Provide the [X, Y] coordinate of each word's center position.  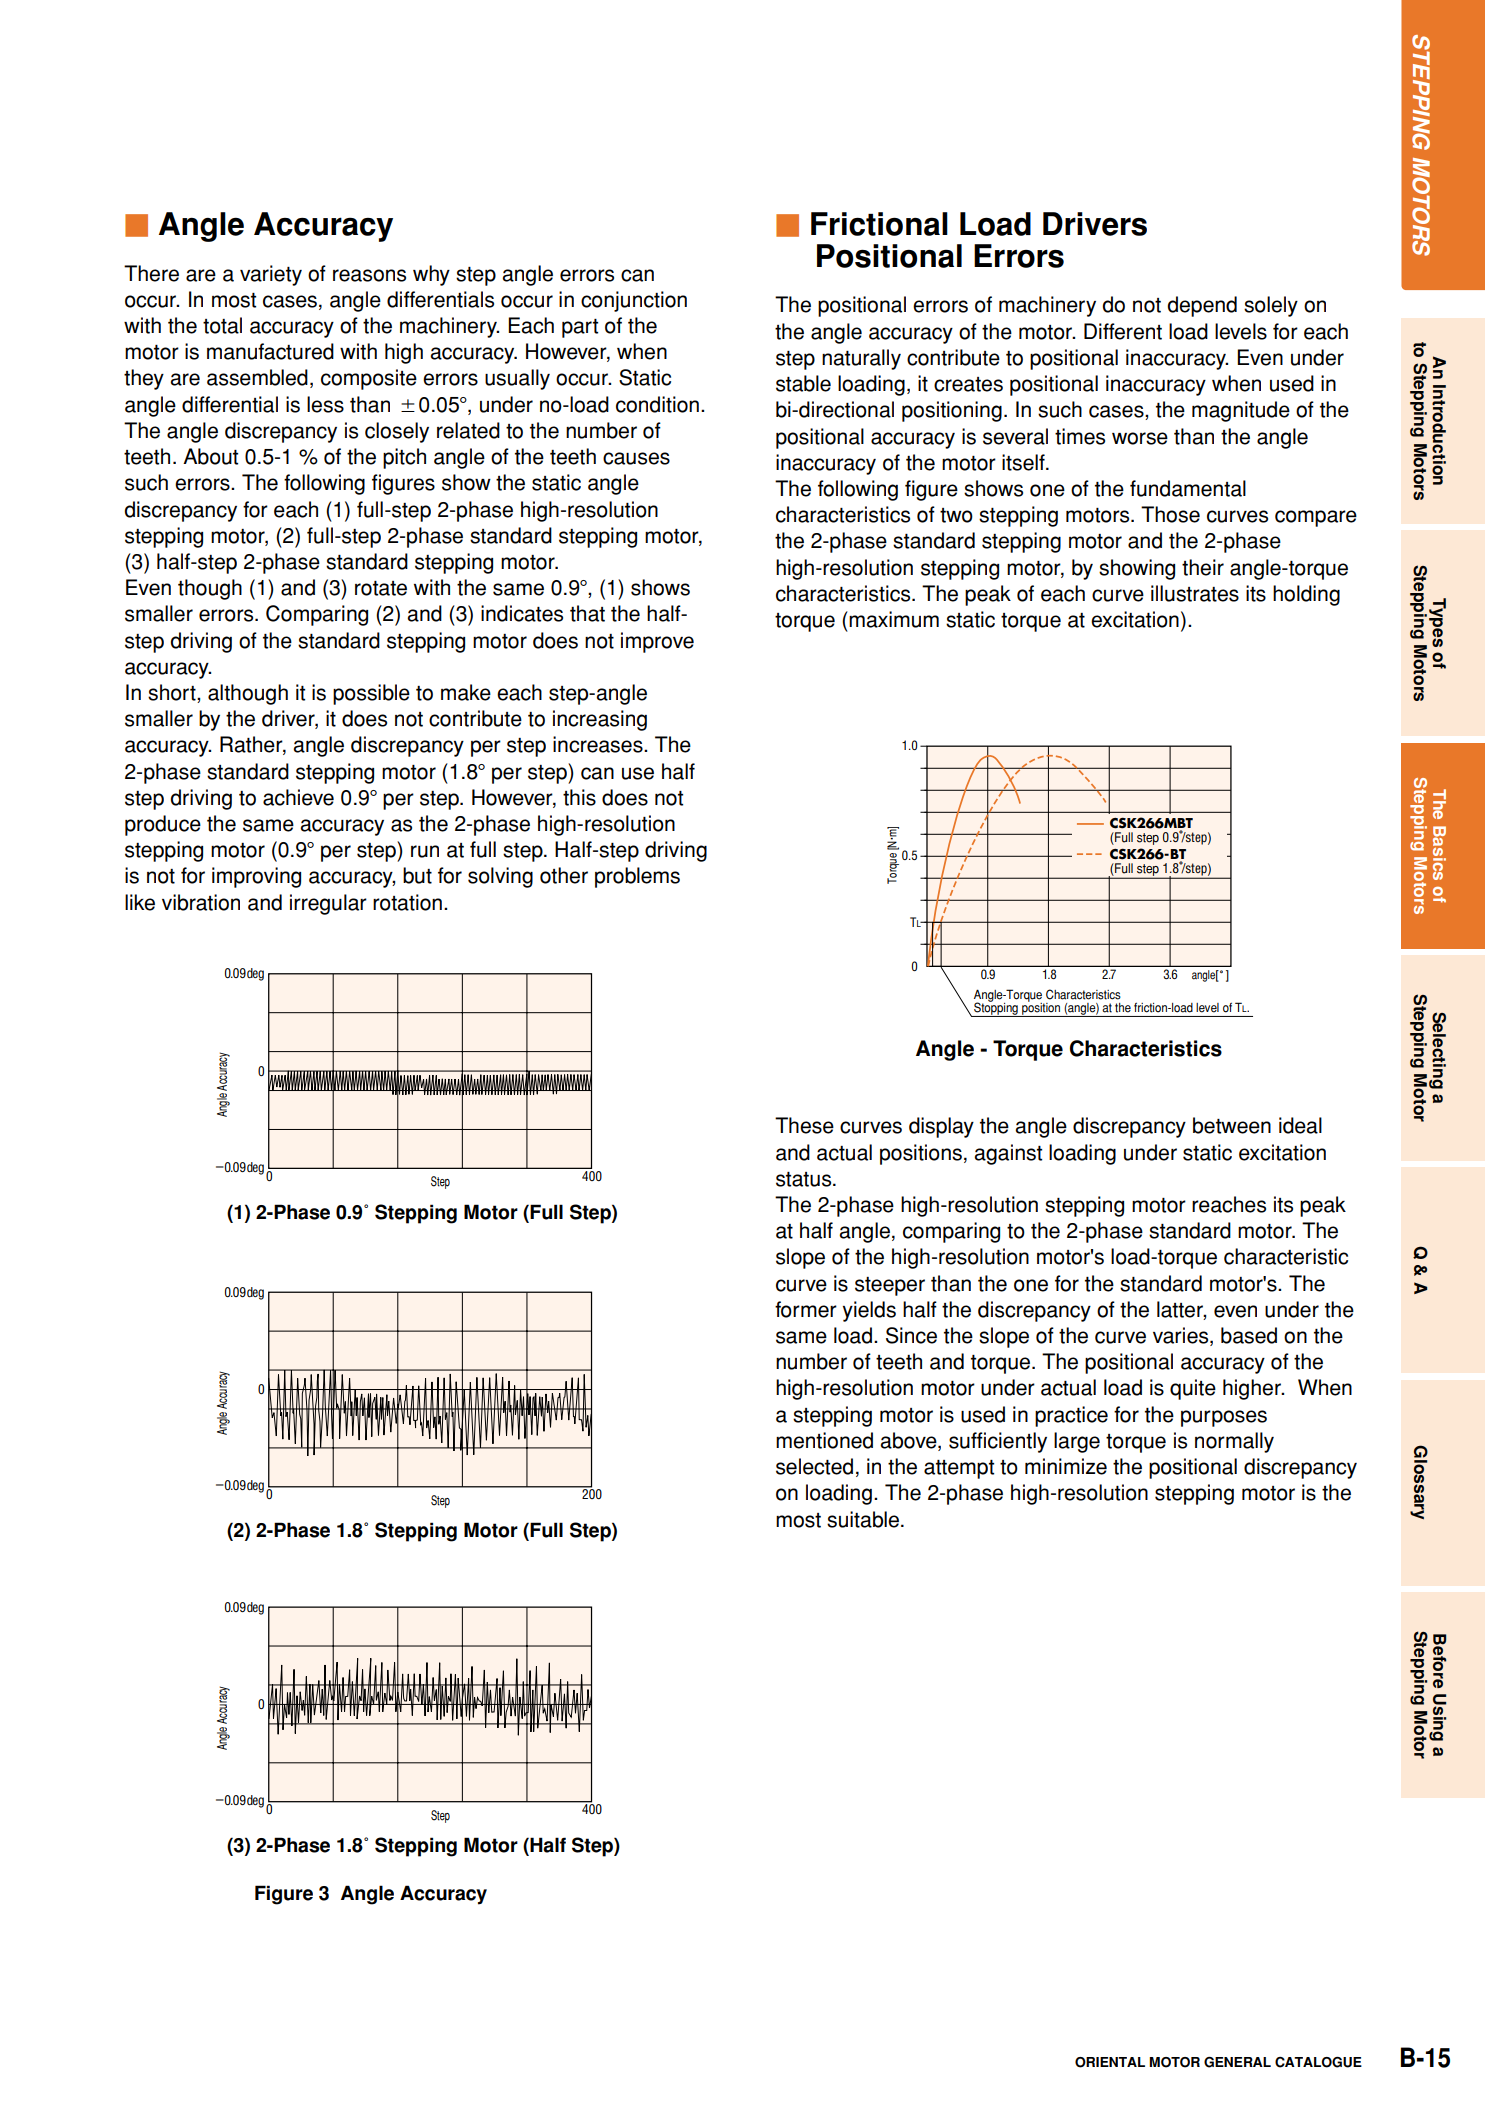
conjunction [634, 301]
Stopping [996, 1008]
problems [637, 877]
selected [814, 1466]
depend [1202, 306]
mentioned [824, 1440]
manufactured [270, 351]
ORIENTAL [1110, 2062]
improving [256, 877]
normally [1234, 1442]
